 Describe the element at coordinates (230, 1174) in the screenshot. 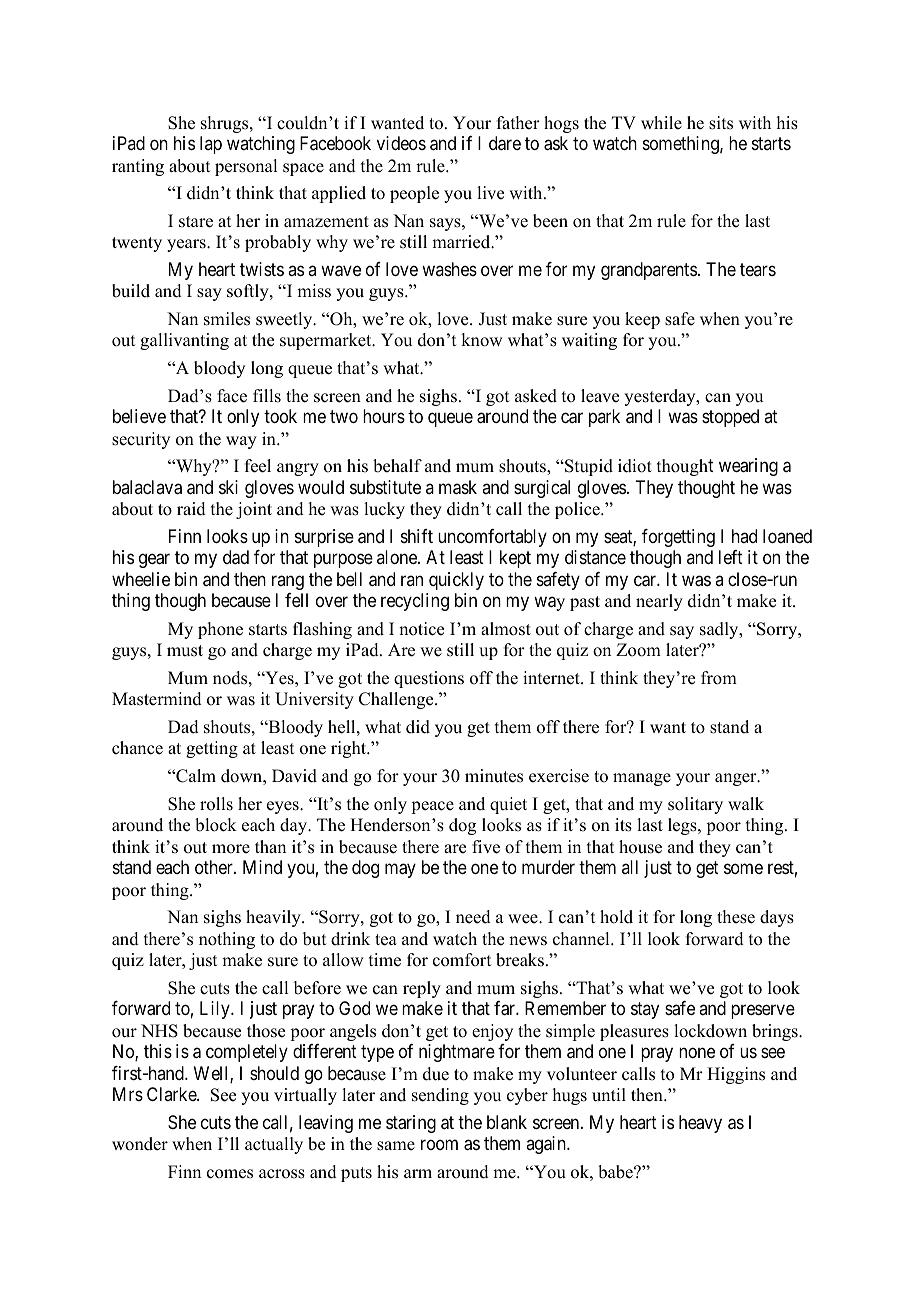

I see `comes` at that location.
